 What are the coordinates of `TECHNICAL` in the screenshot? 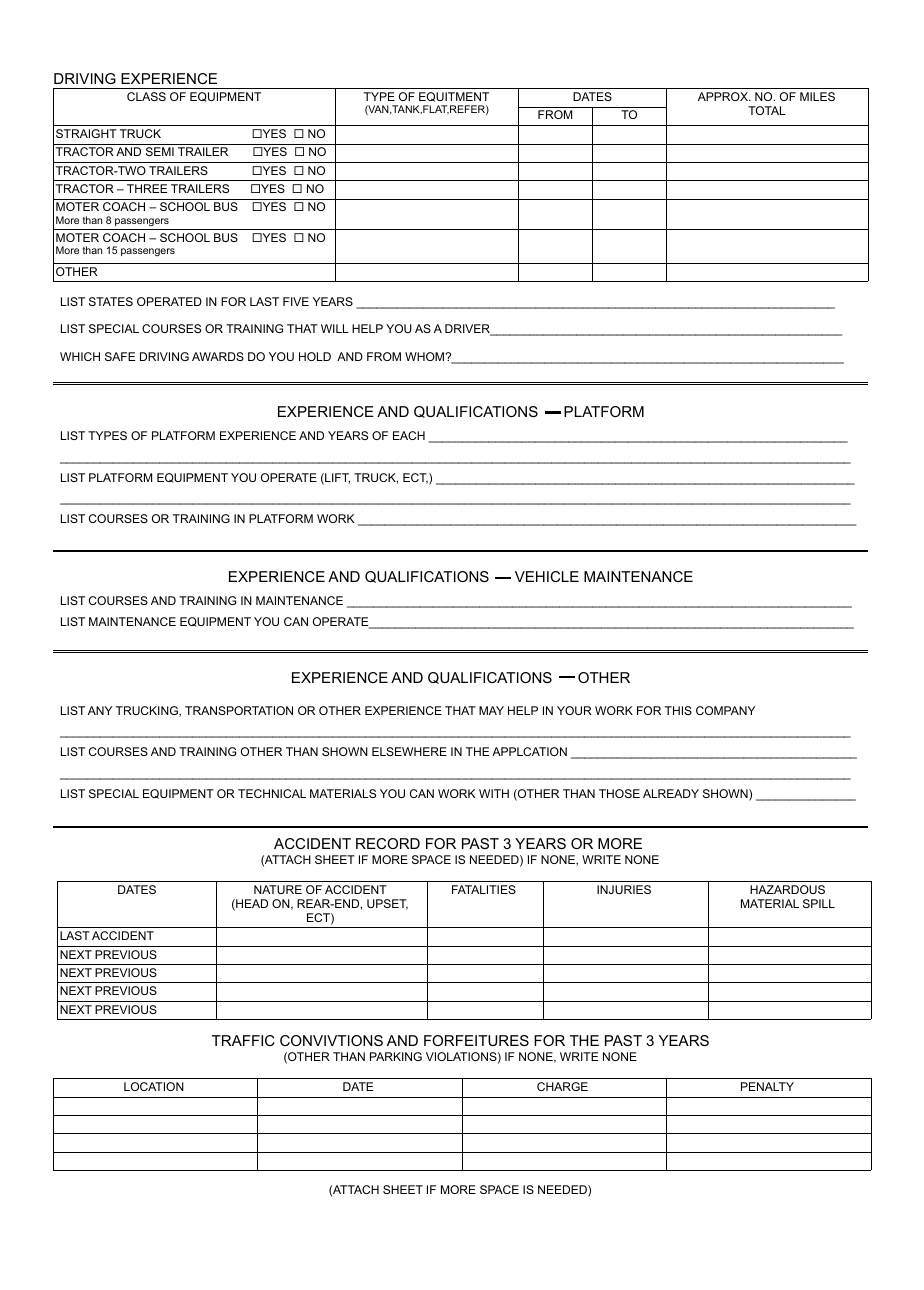 It's located at (272, 793).
